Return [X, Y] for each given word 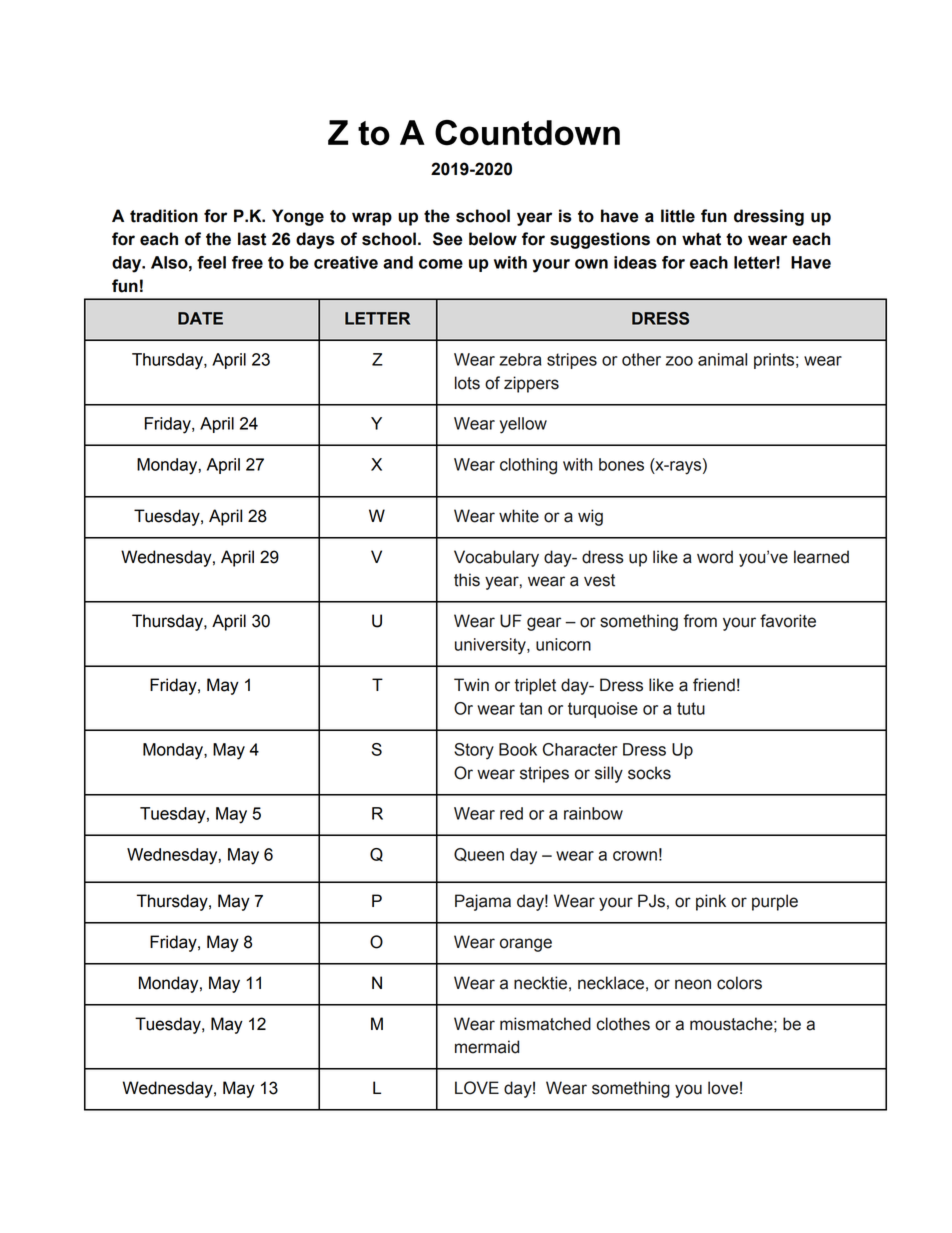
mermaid [487, 1047]
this [467, 580]
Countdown [527, 133]
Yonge [298, 217]
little [678, 216]
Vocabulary [496, 558]
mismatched [545, 1024]
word [715, 557]
